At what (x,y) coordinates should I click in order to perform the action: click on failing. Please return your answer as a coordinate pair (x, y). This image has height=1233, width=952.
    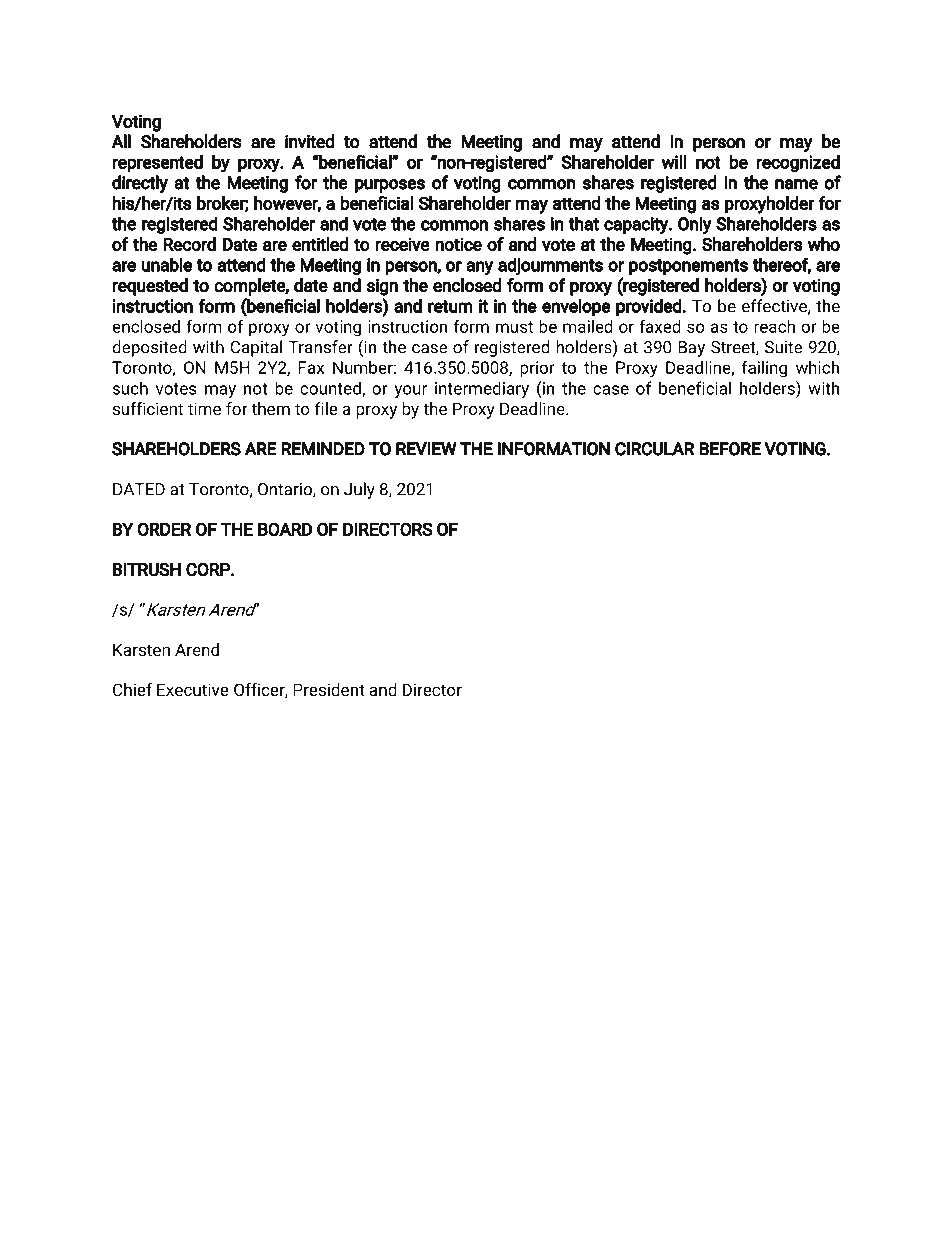
    Looking at the image, I should click on (764, 369).
